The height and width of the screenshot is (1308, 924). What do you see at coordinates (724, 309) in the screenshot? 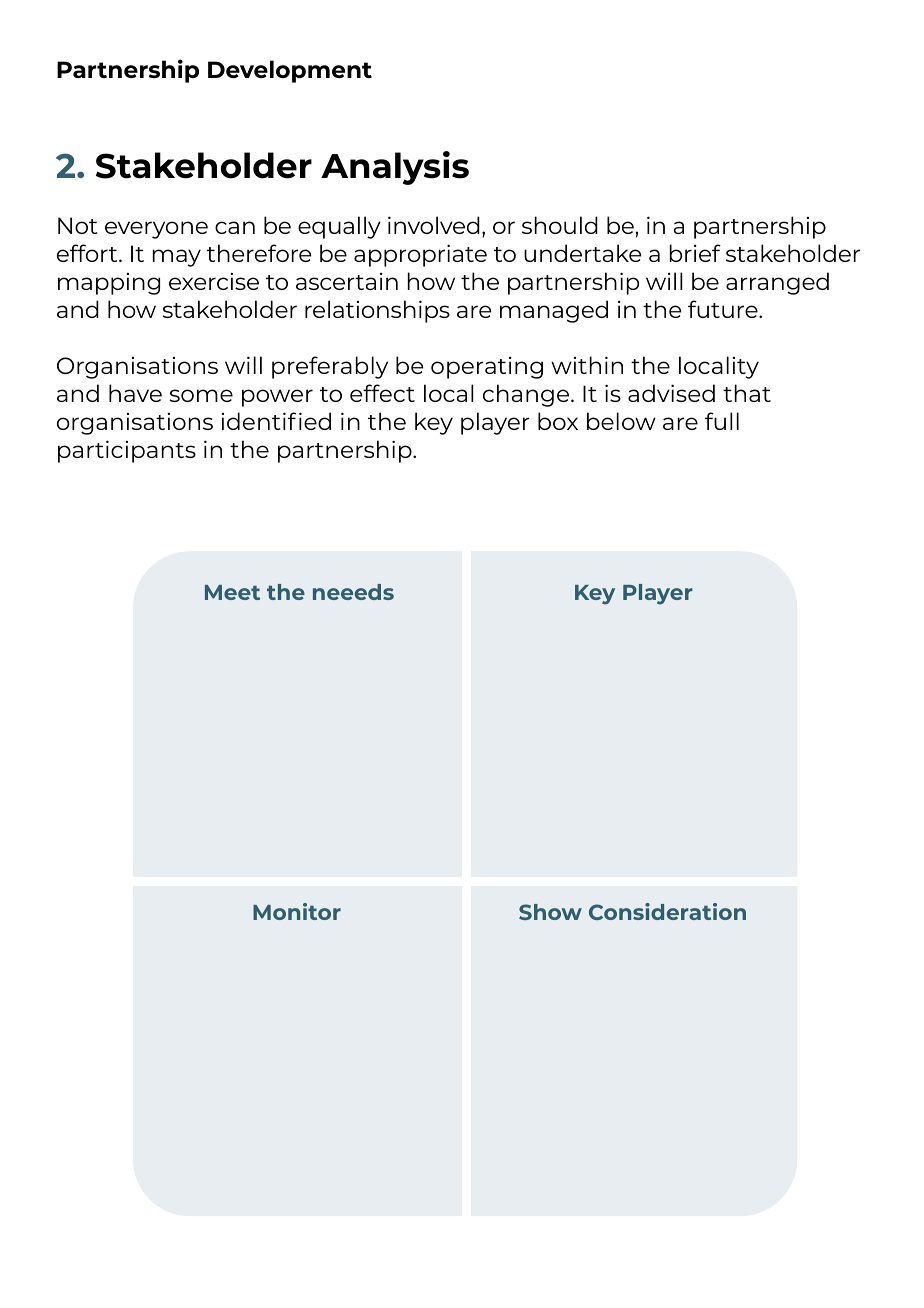
I see `future` at bounding box center [724, 309].
